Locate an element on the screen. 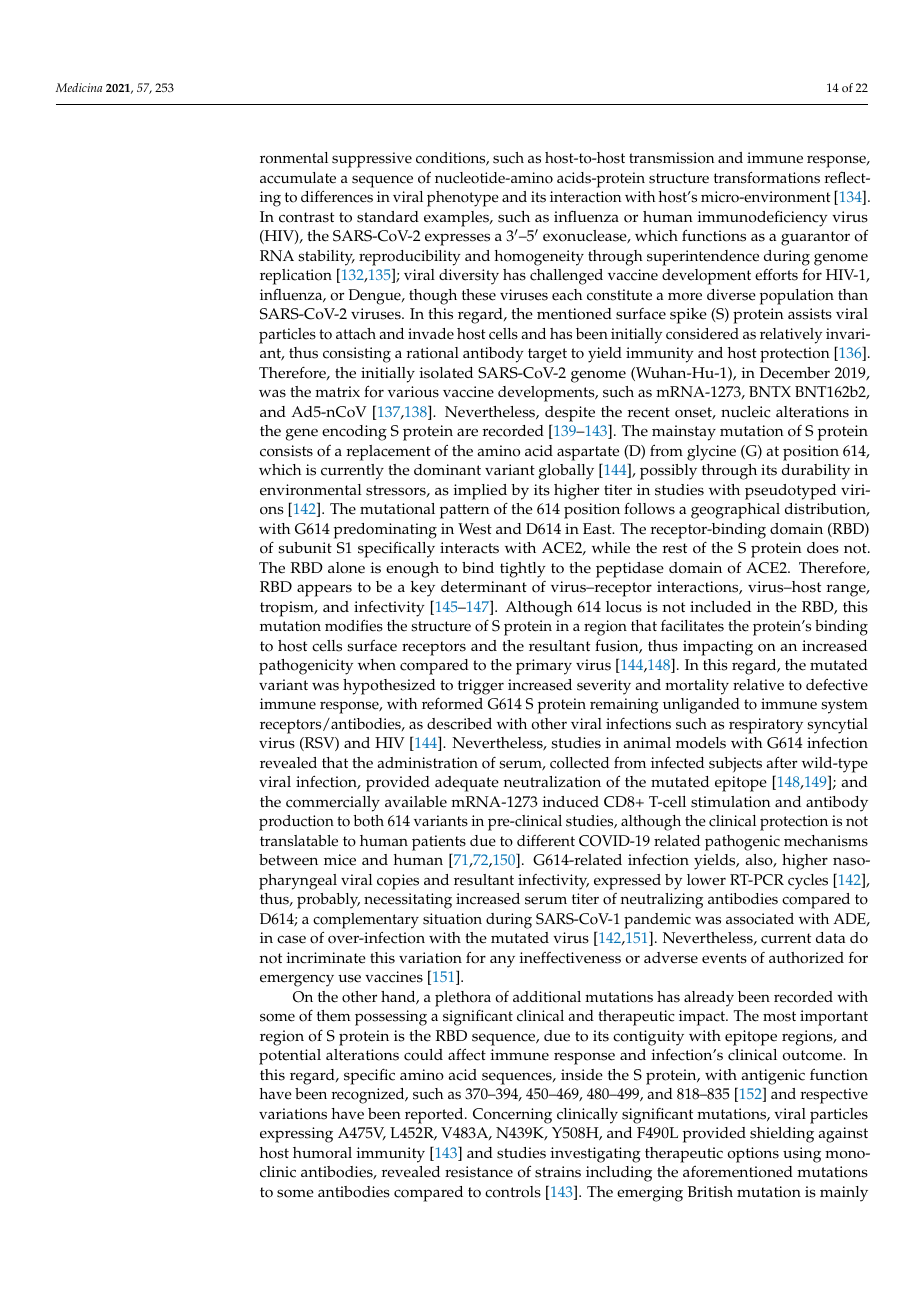  expressing is located at coordinates (296, 1135).
